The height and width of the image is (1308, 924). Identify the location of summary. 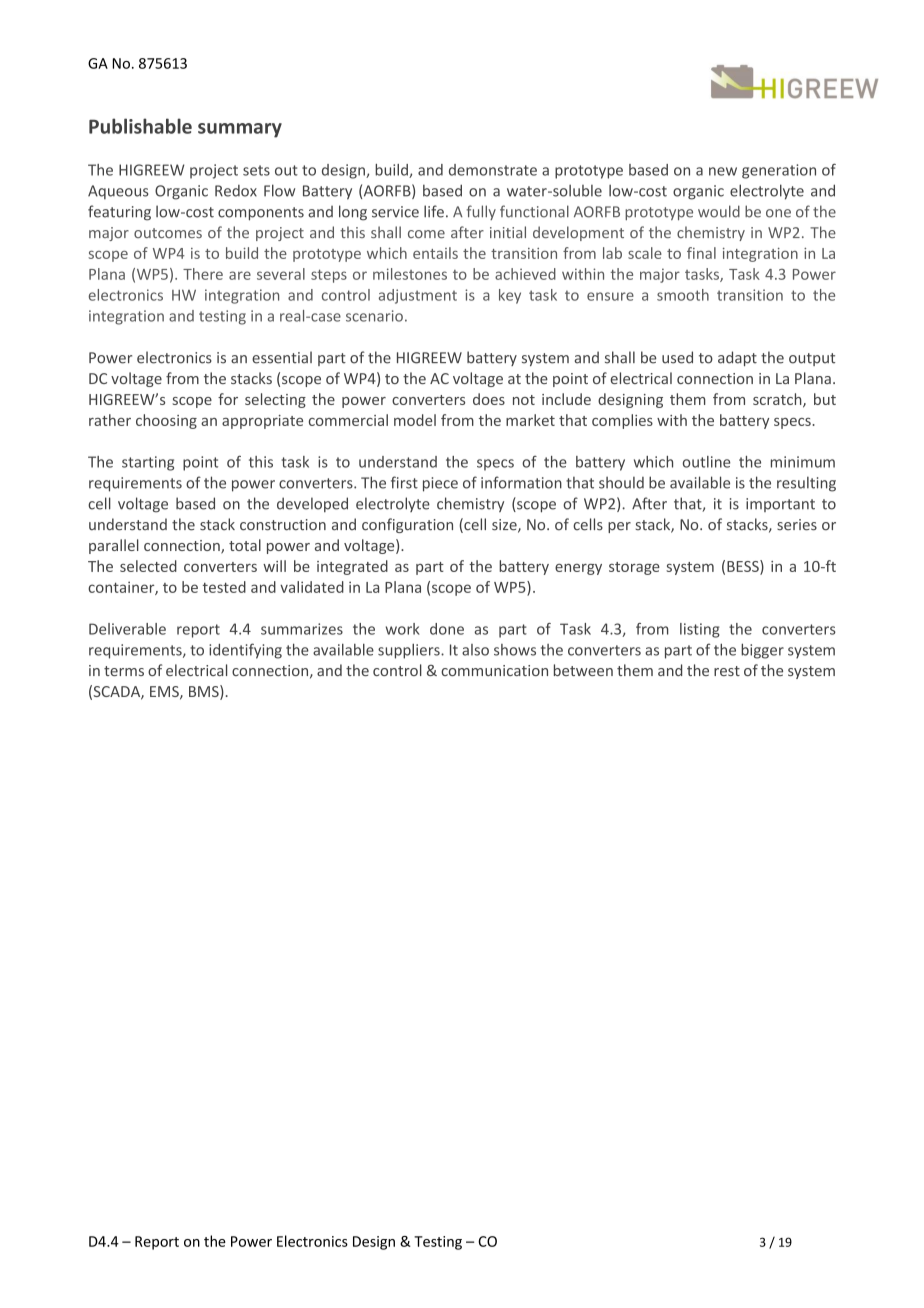
(240, 130).
